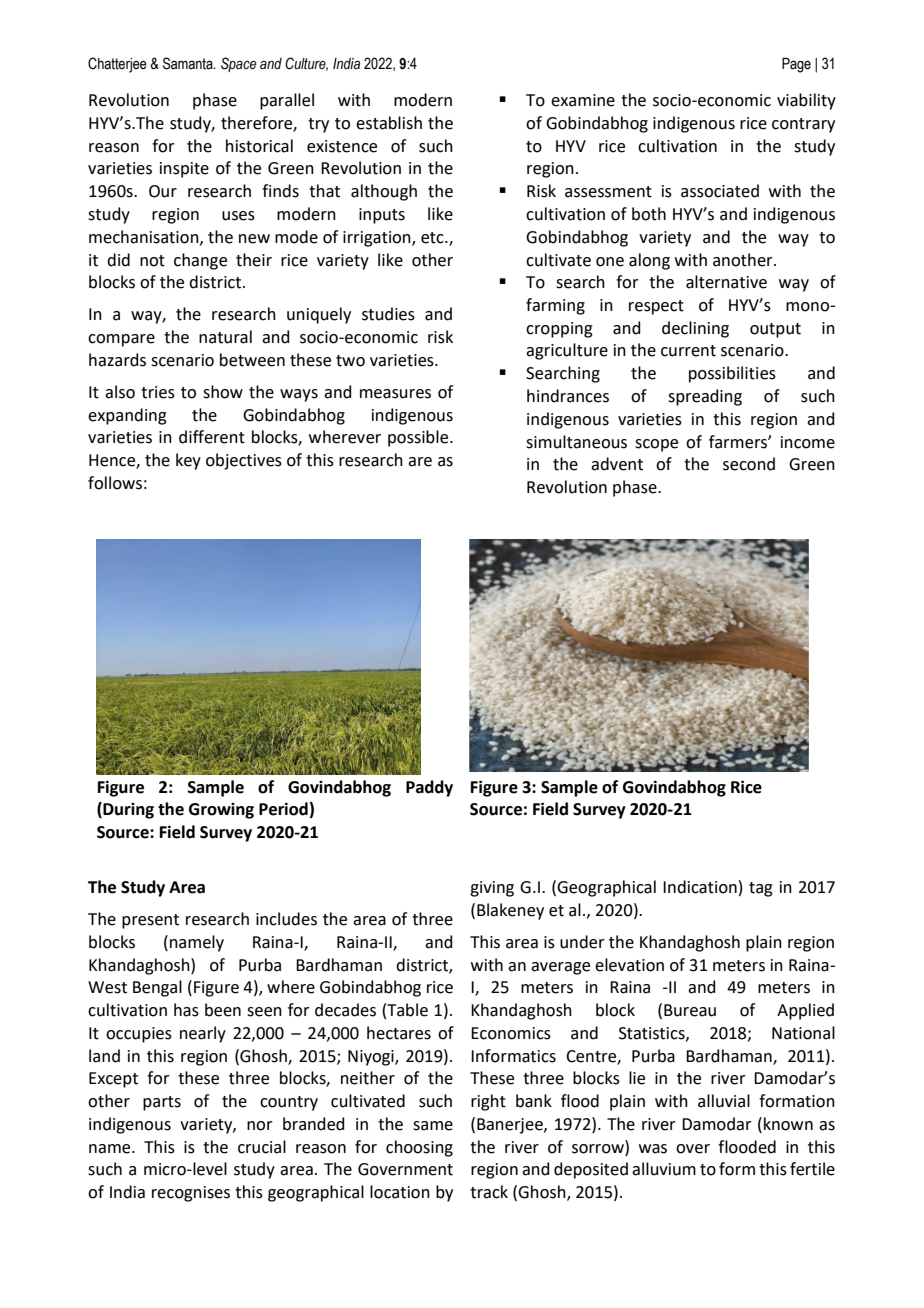 The width and height of the document is (924, 1308). Describe the element at coordinates (700, 887) in the document. I see `Indication` at that location.
